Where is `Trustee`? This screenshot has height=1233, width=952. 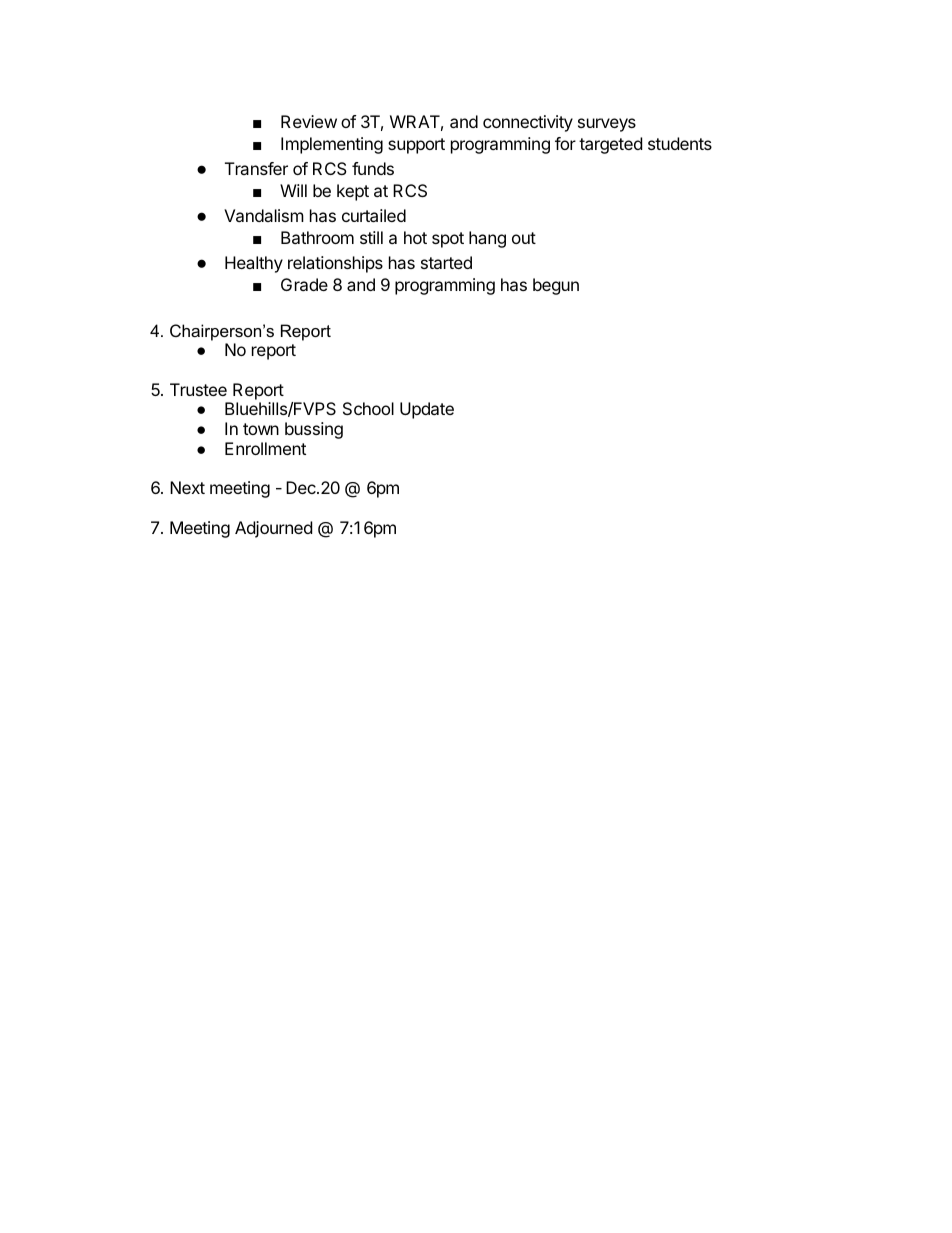
Trustee is located at coordinates (198, 389).
